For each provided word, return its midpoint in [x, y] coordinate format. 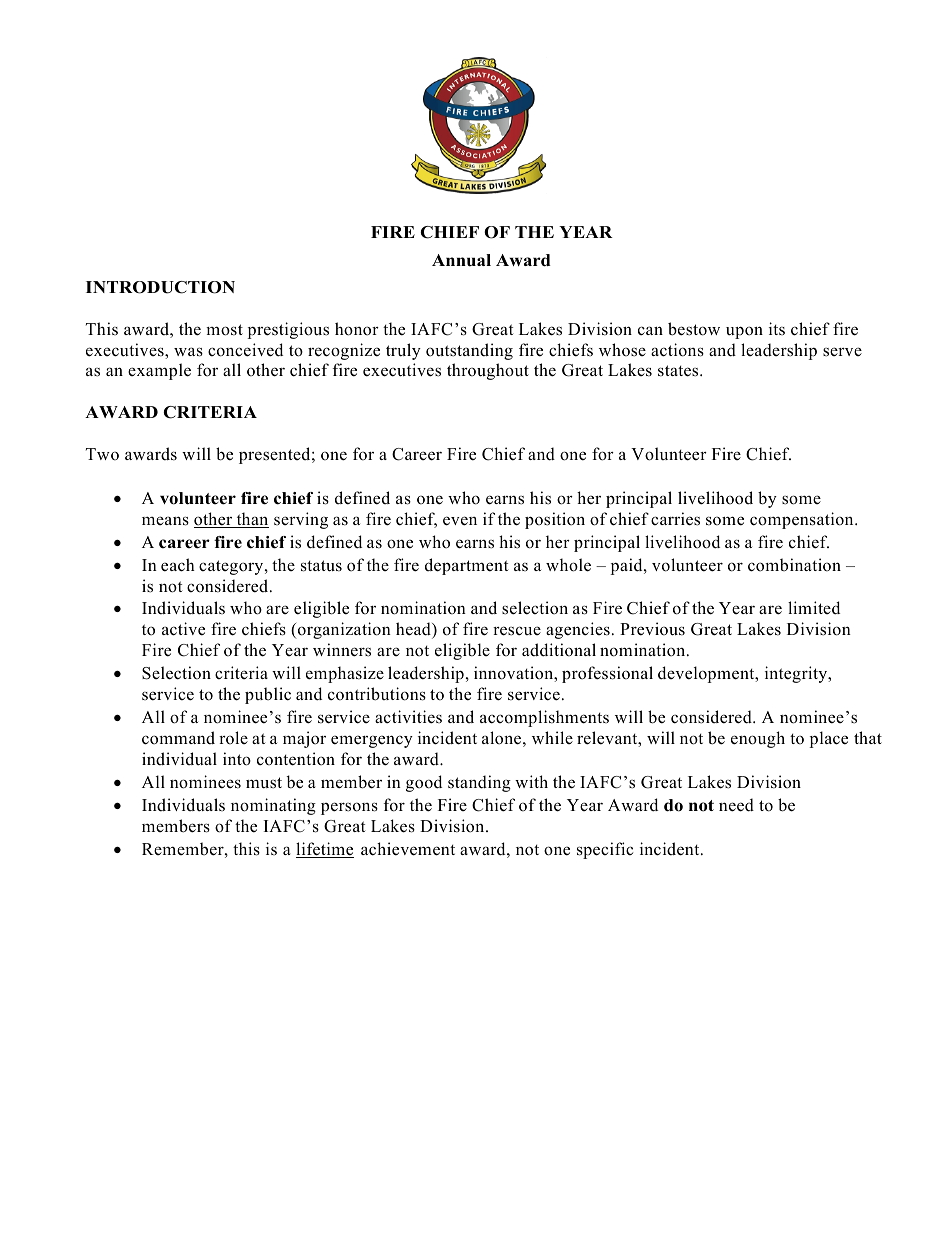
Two [102, 454]
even [460, 521]
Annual [461, 260]
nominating [273, 806]
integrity [797, 674]
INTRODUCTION [160, 287]
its [777, 328]
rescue [517, 631]
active [183, 629]
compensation [803, 520]
